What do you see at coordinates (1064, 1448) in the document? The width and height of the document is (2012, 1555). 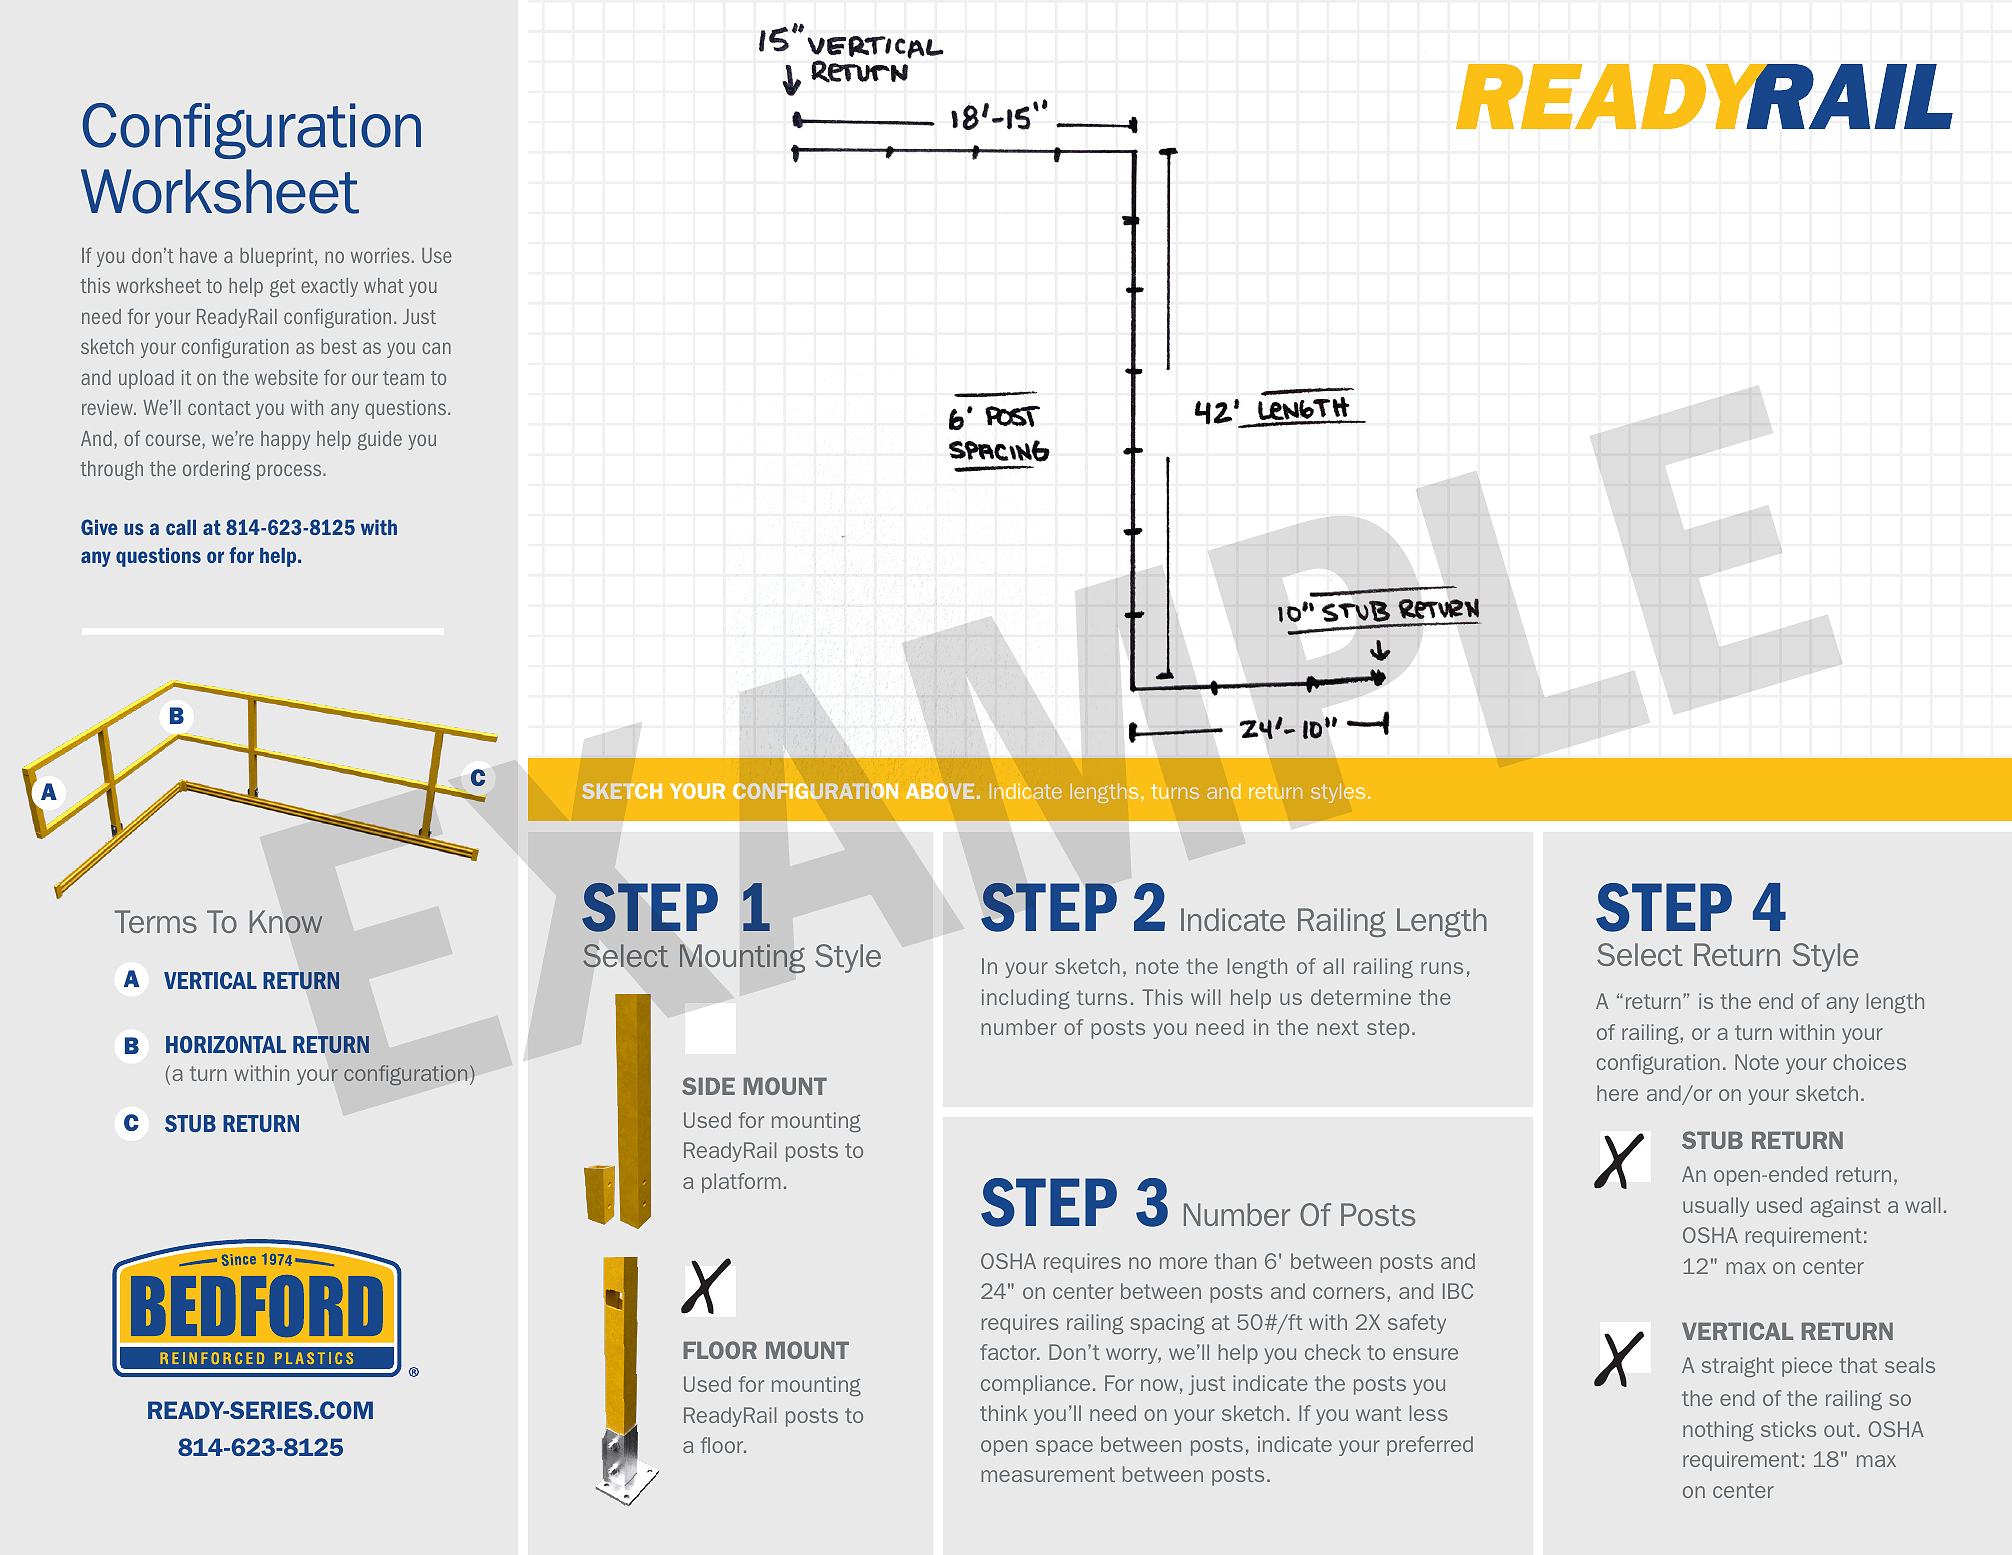 I see `space` at bounding box center [1064, 1448].
